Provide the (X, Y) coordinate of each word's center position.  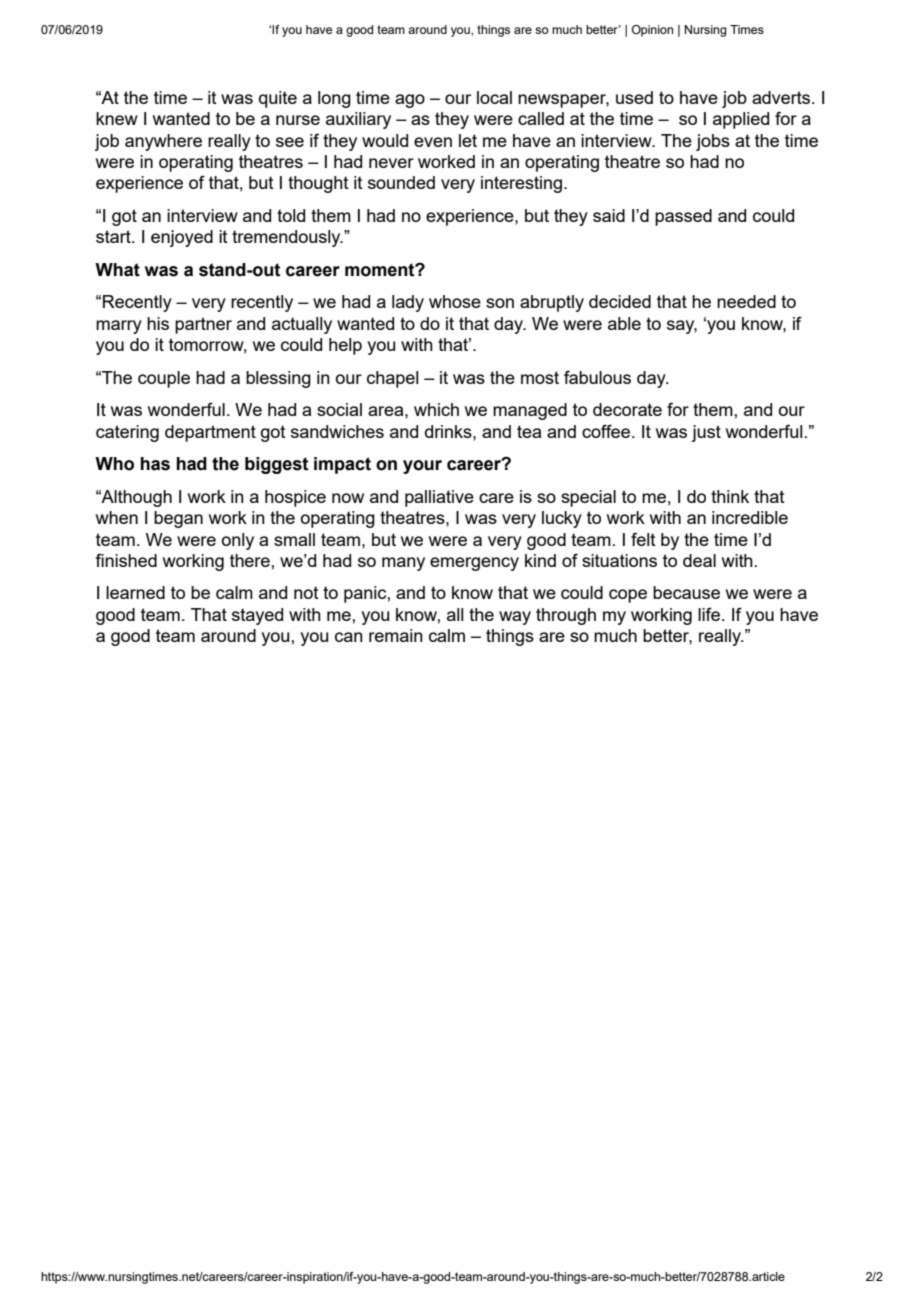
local (494, 97)
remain (396, 635)
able (624, 323)
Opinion (652, 31)
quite (278, 99)
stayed (257, 616)
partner (203, 325)
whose (455, 301)
